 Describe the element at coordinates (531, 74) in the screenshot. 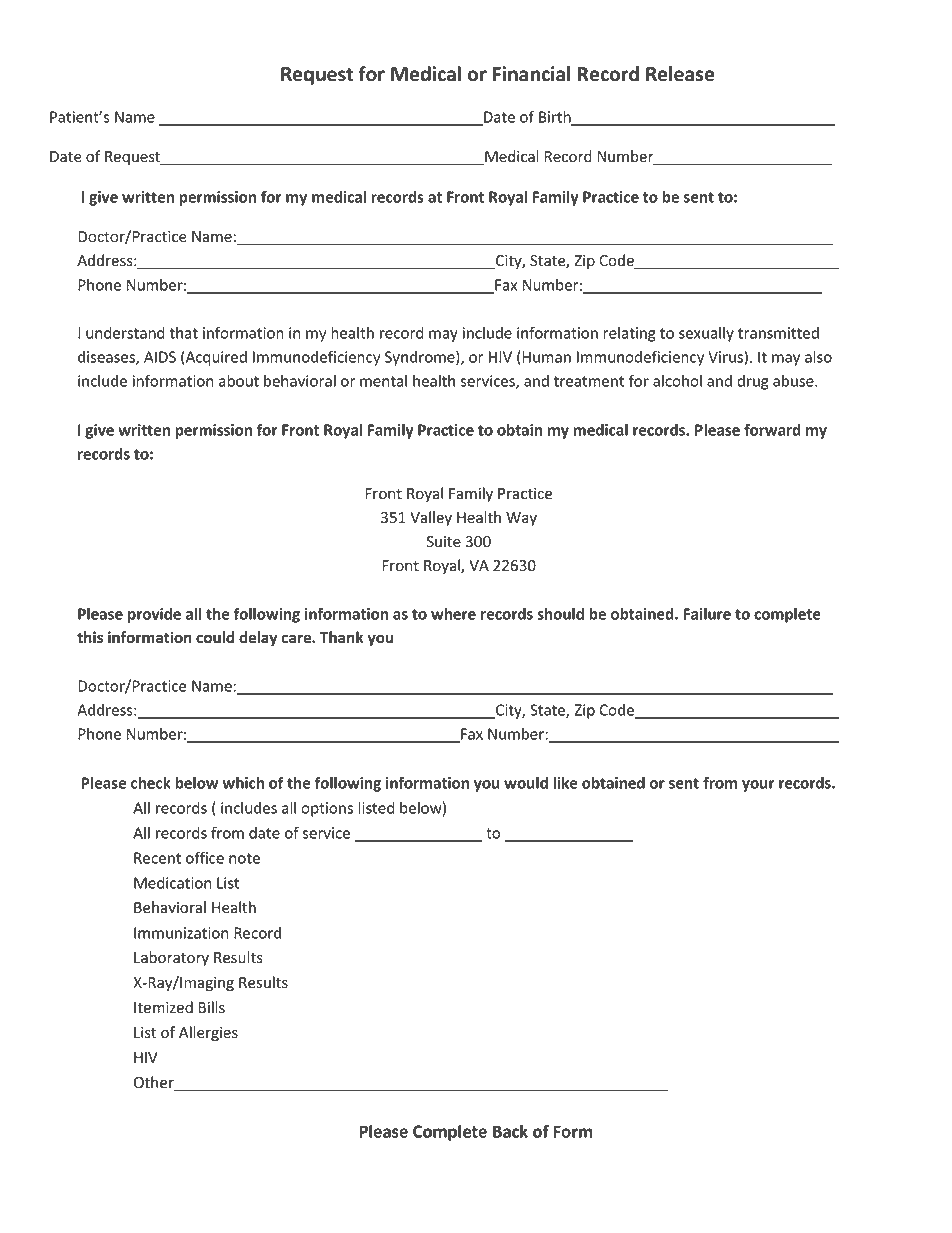

I see `Financial` at that location.
